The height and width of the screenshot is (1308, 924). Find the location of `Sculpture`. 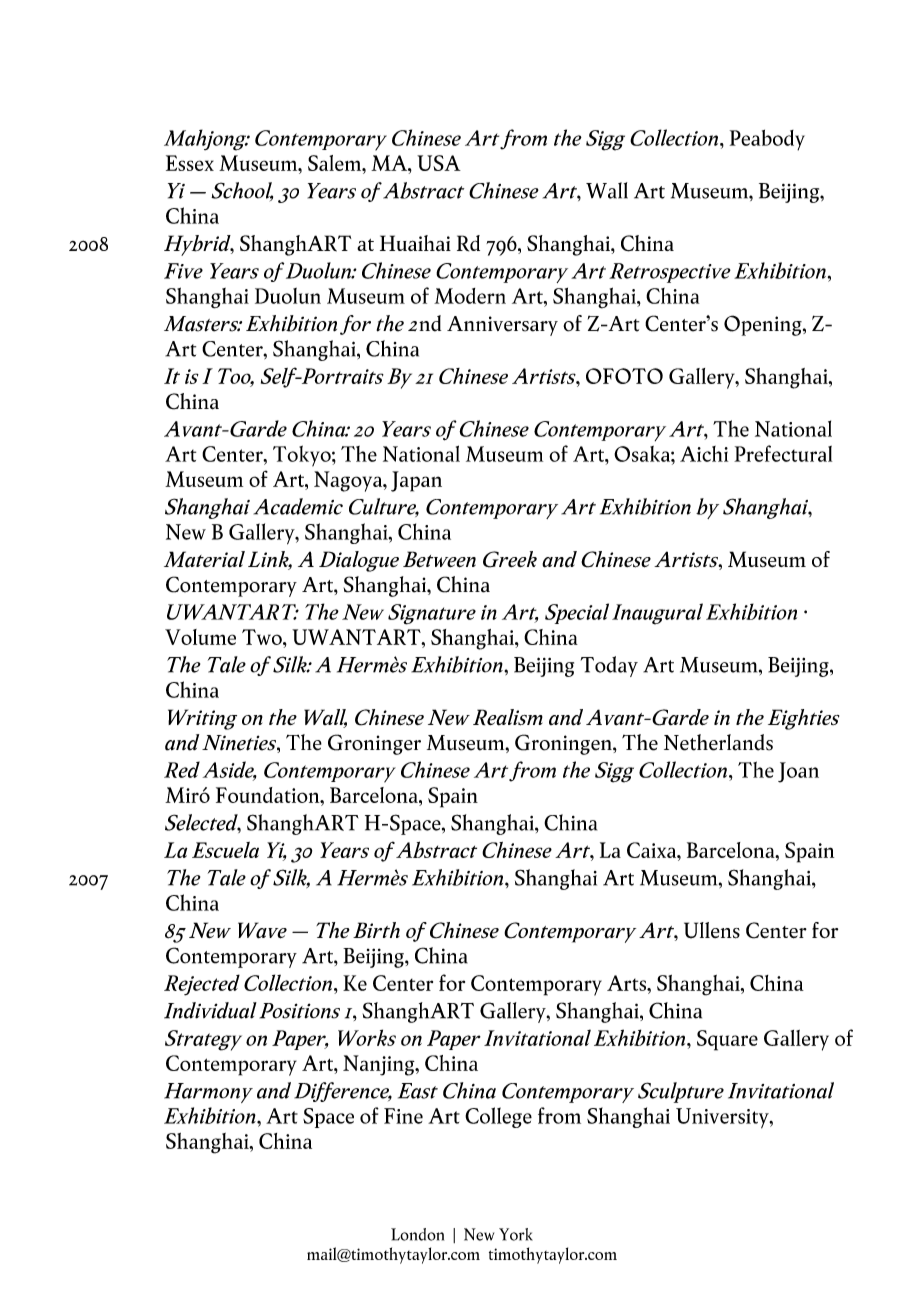

Sculpture is located at coordinates (681, 1092).
